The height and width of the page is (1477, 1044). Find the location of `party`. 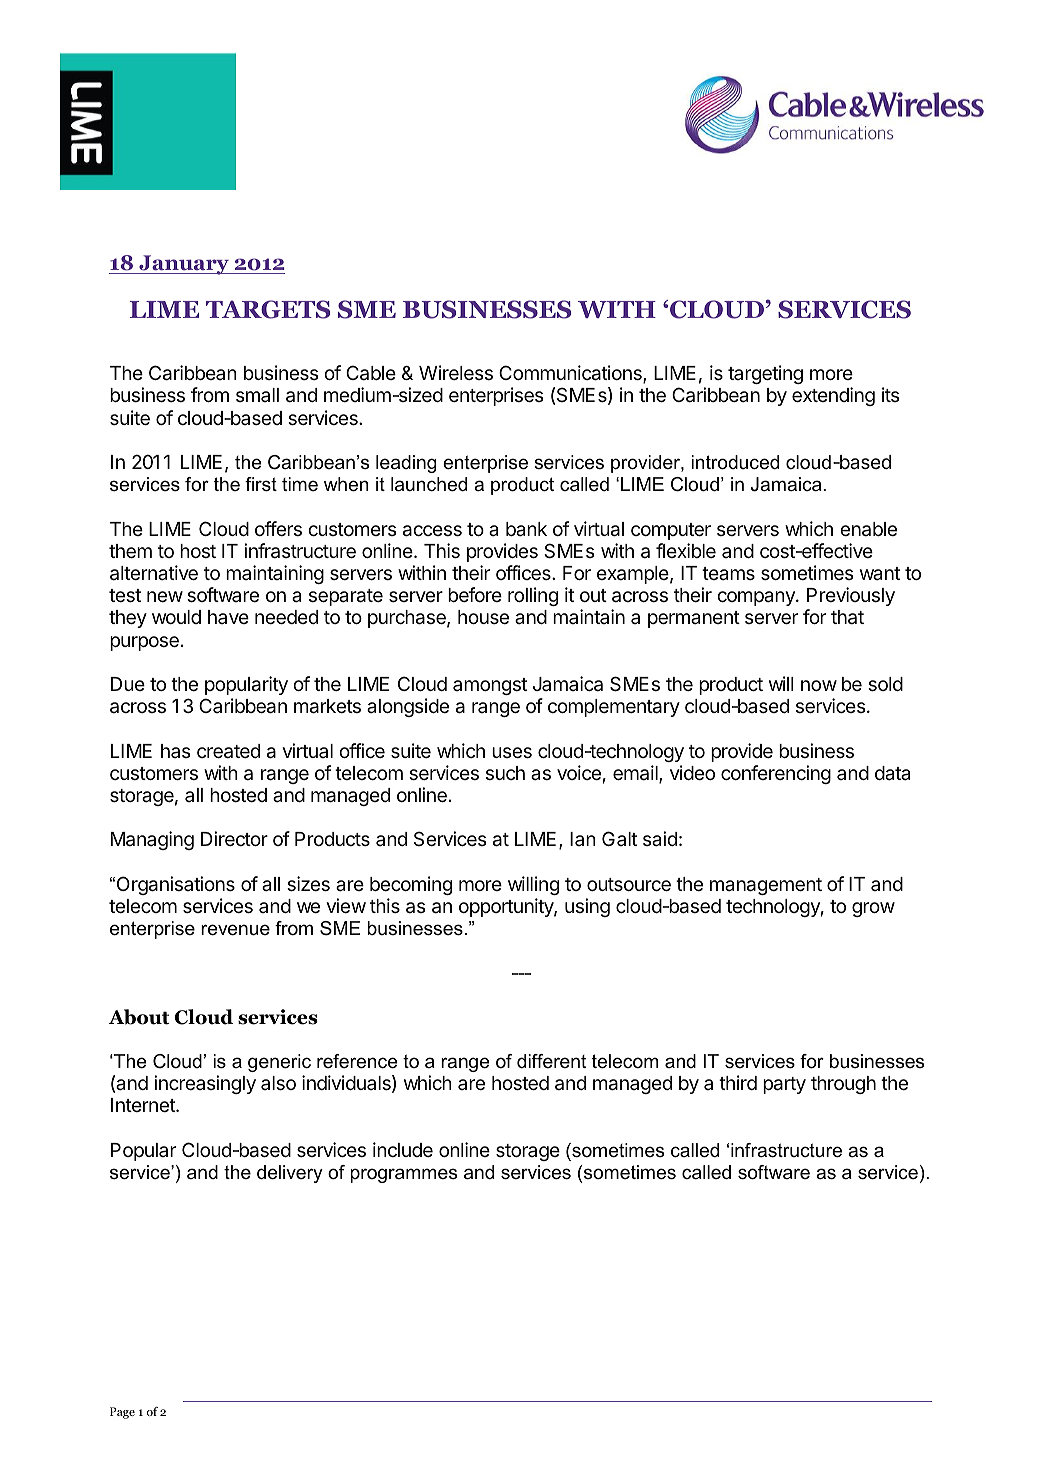

party is located at coordinates (784, 1085).
